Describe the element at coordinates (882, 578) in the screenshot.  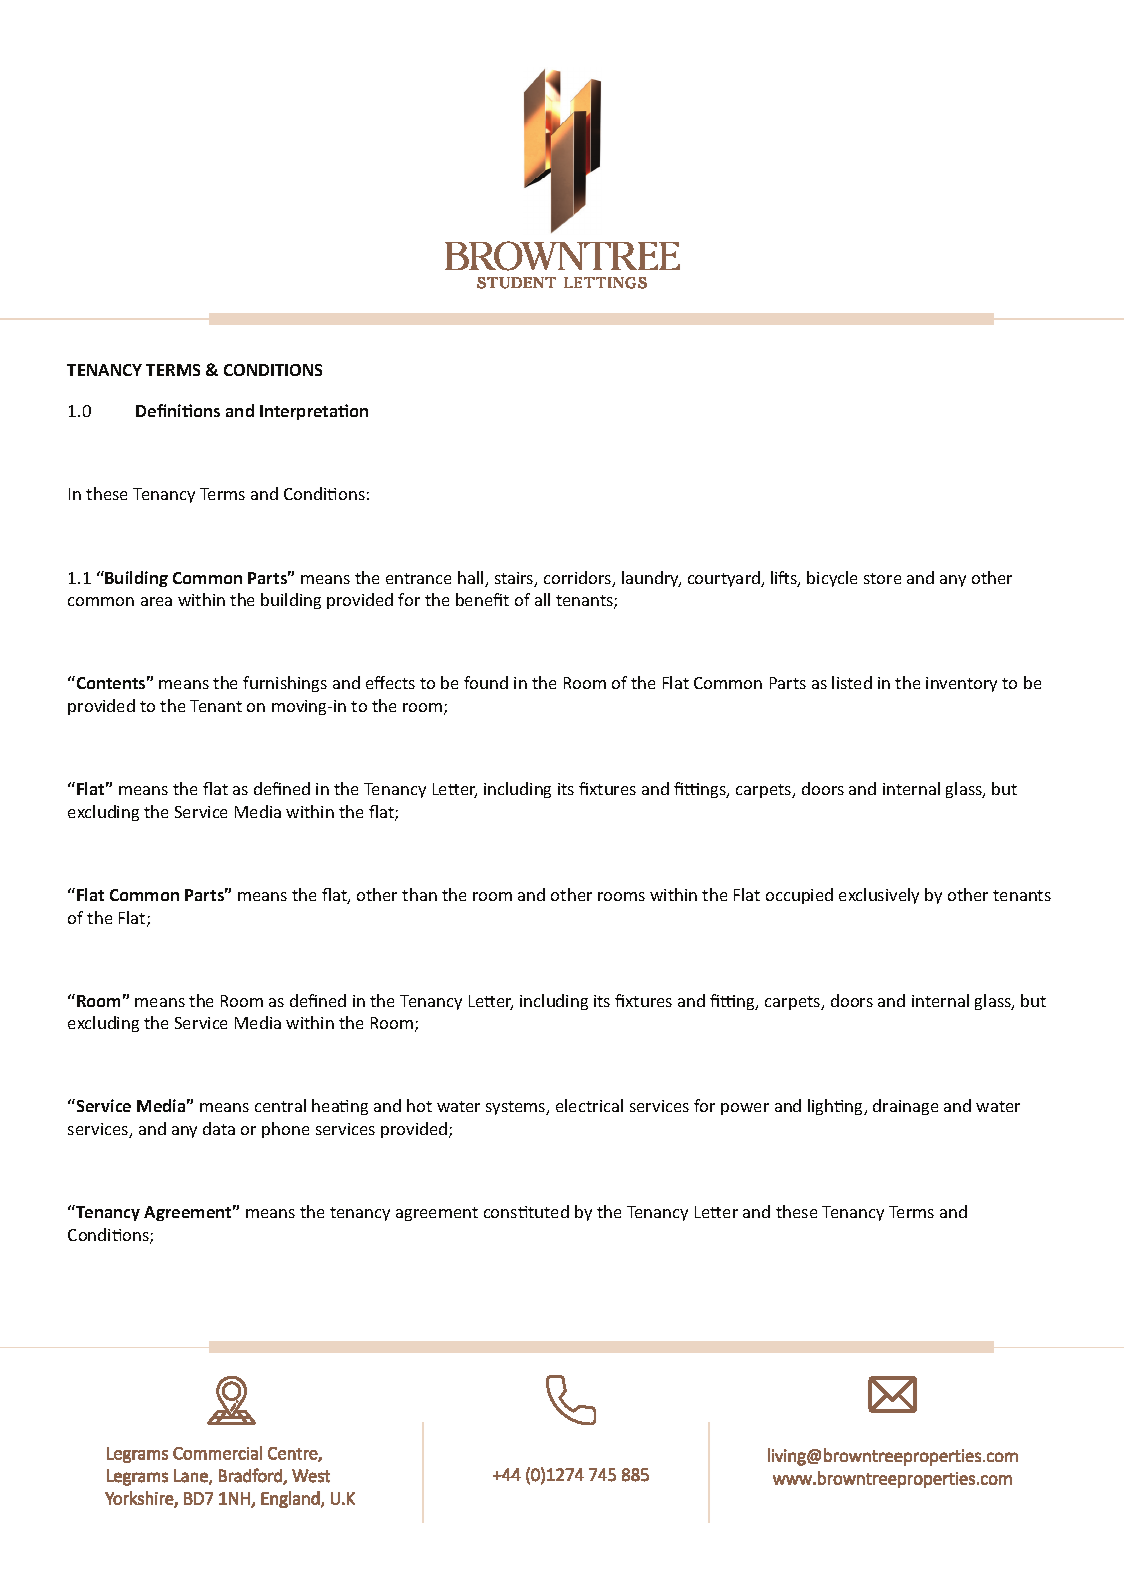
I see `store` at that location.
